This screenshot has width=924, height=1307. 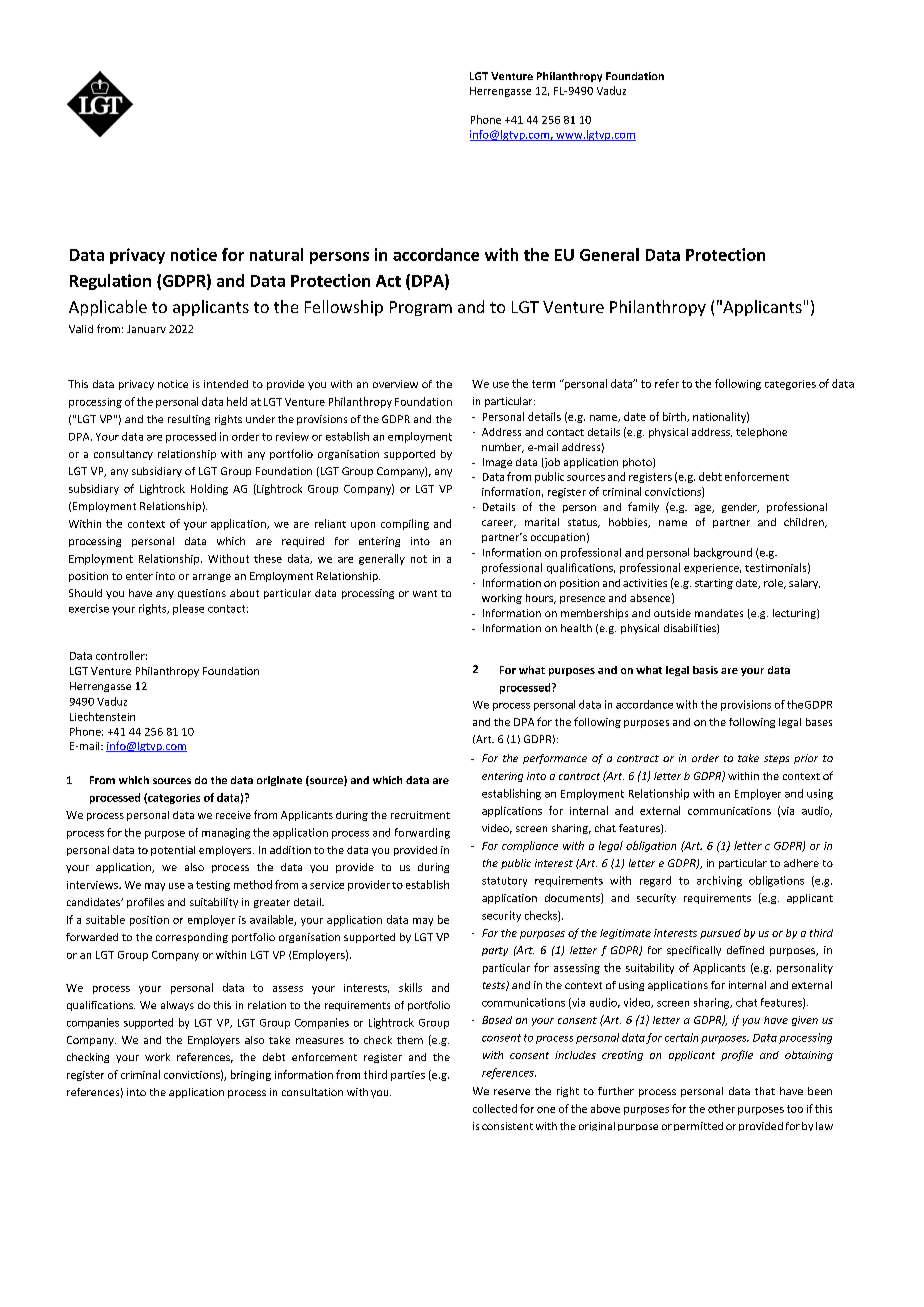 What do you see at coordinates (421, 308) in the screenshot?
I see `Program` at bounding box center [421, 308].
